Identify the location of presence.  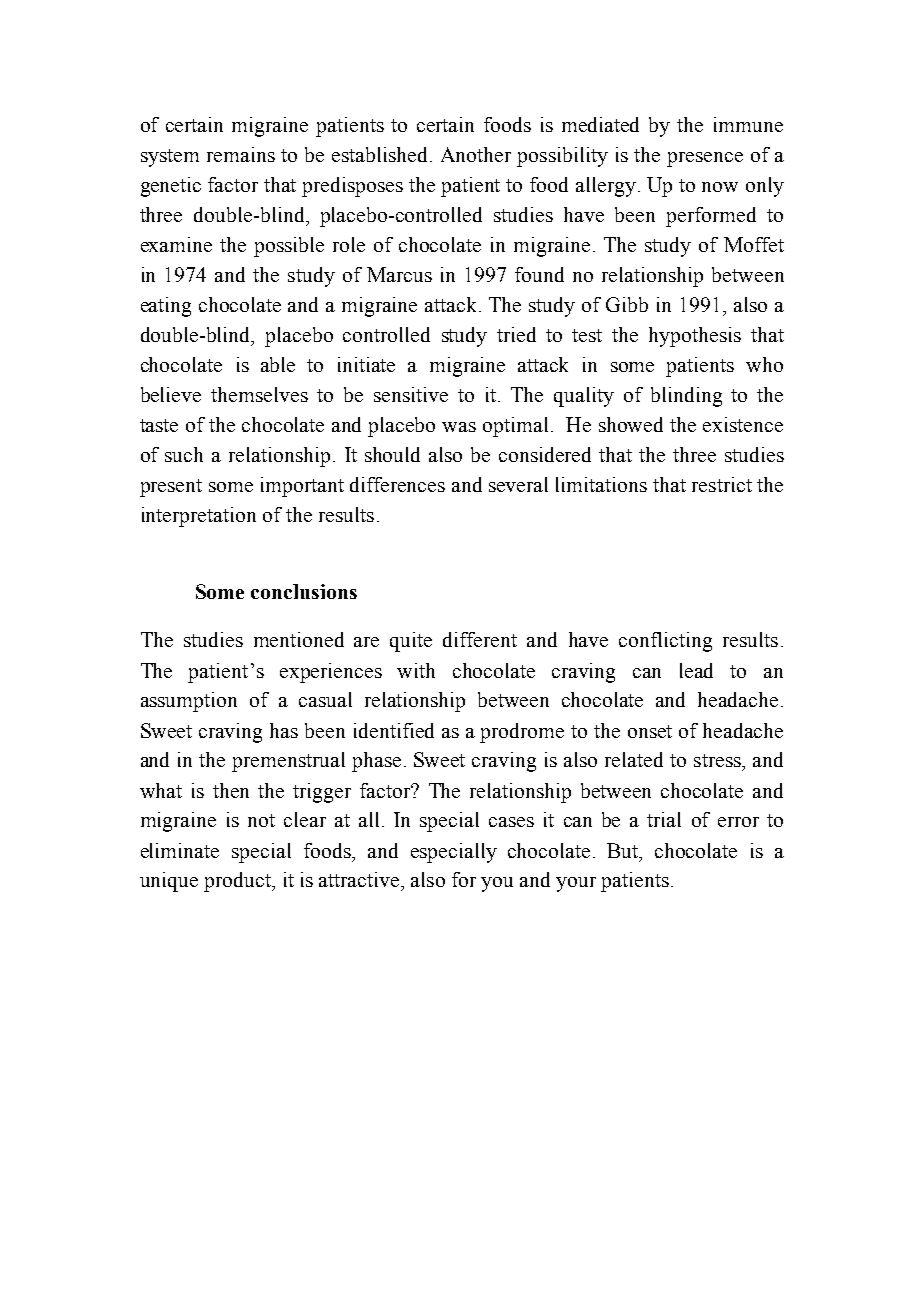
(705, 159).
